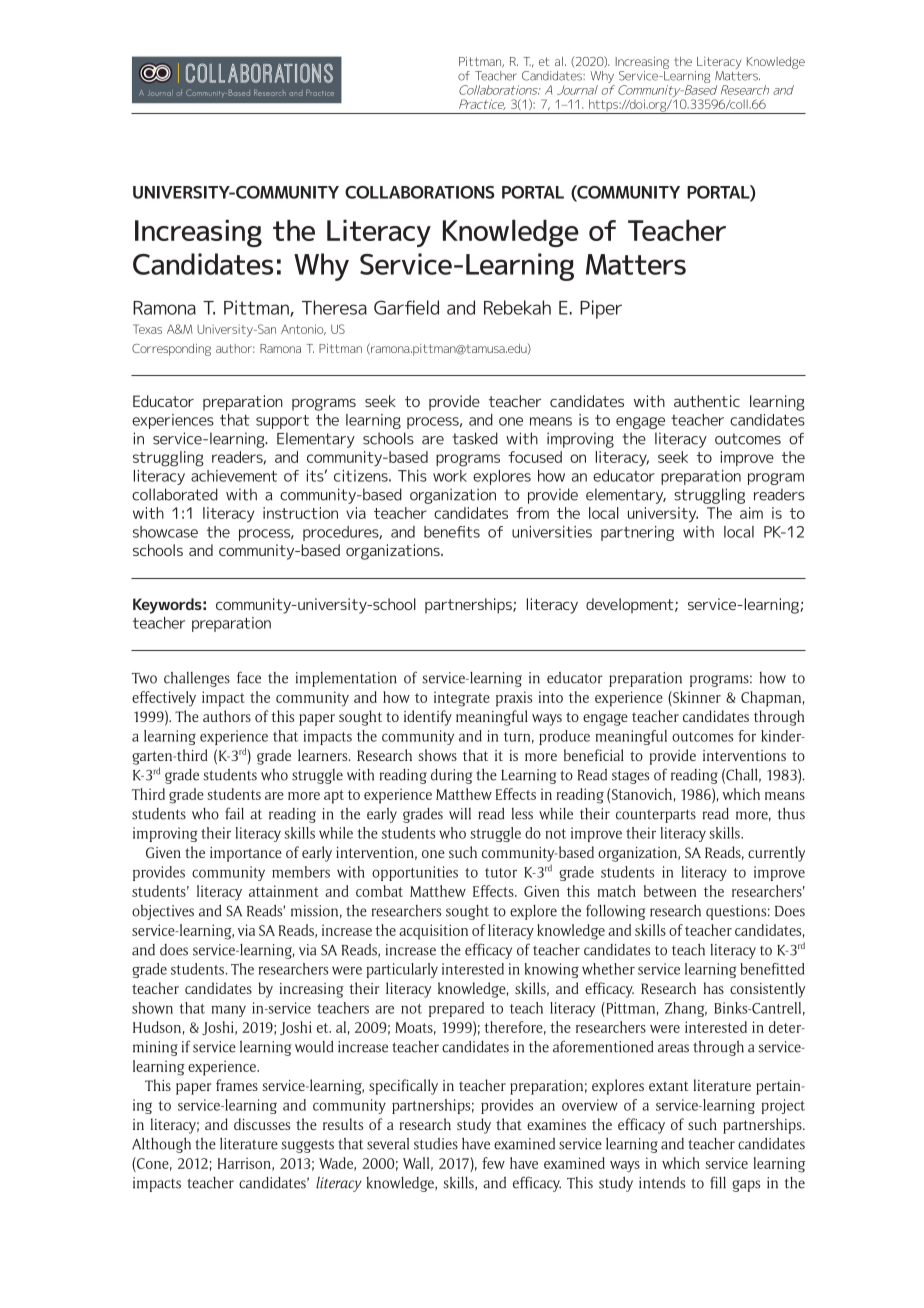 The width and height of the screenshot is (924, 1308). Describe the element at coordinates (707, 401) in the screenshot. I see `authentic` at that location.
